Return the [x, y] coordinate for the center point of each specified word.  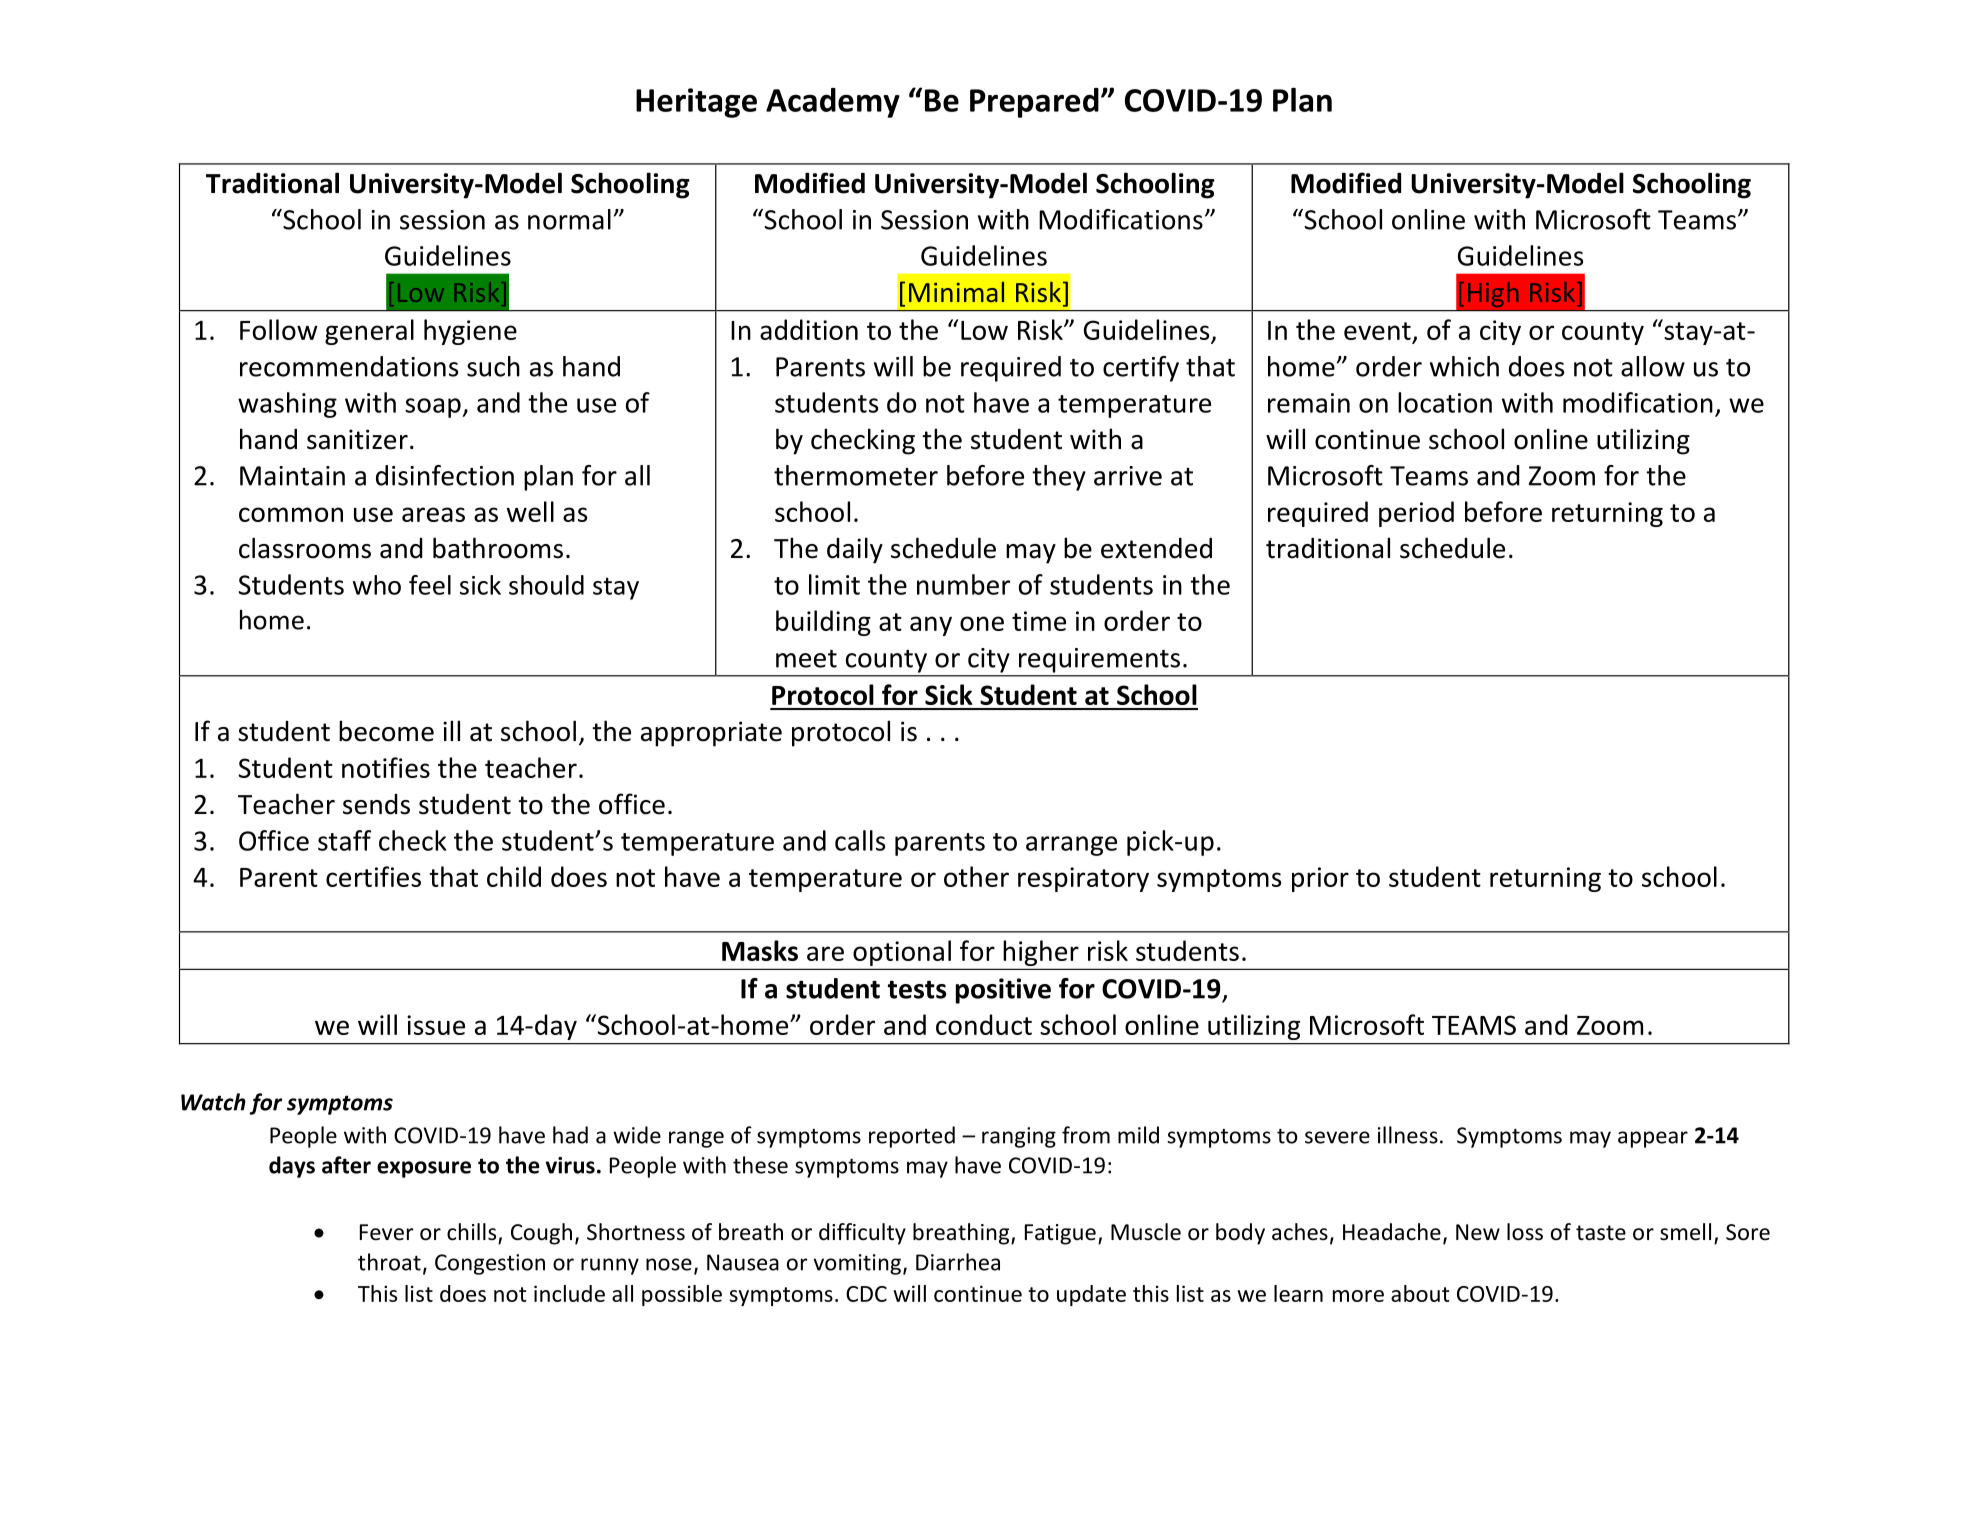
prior [1320, 879]
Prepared [1034, 103]
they [1059, 478]
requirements [1099, 660]
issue [436, 1025]
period [1416, 514]
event [1378, 332]
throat [389, 1262]
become [386, 731]
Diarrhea [958, 1262]
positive [1003, 991]
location [1445, 402]
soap [434, 408]
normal [569, 219]
